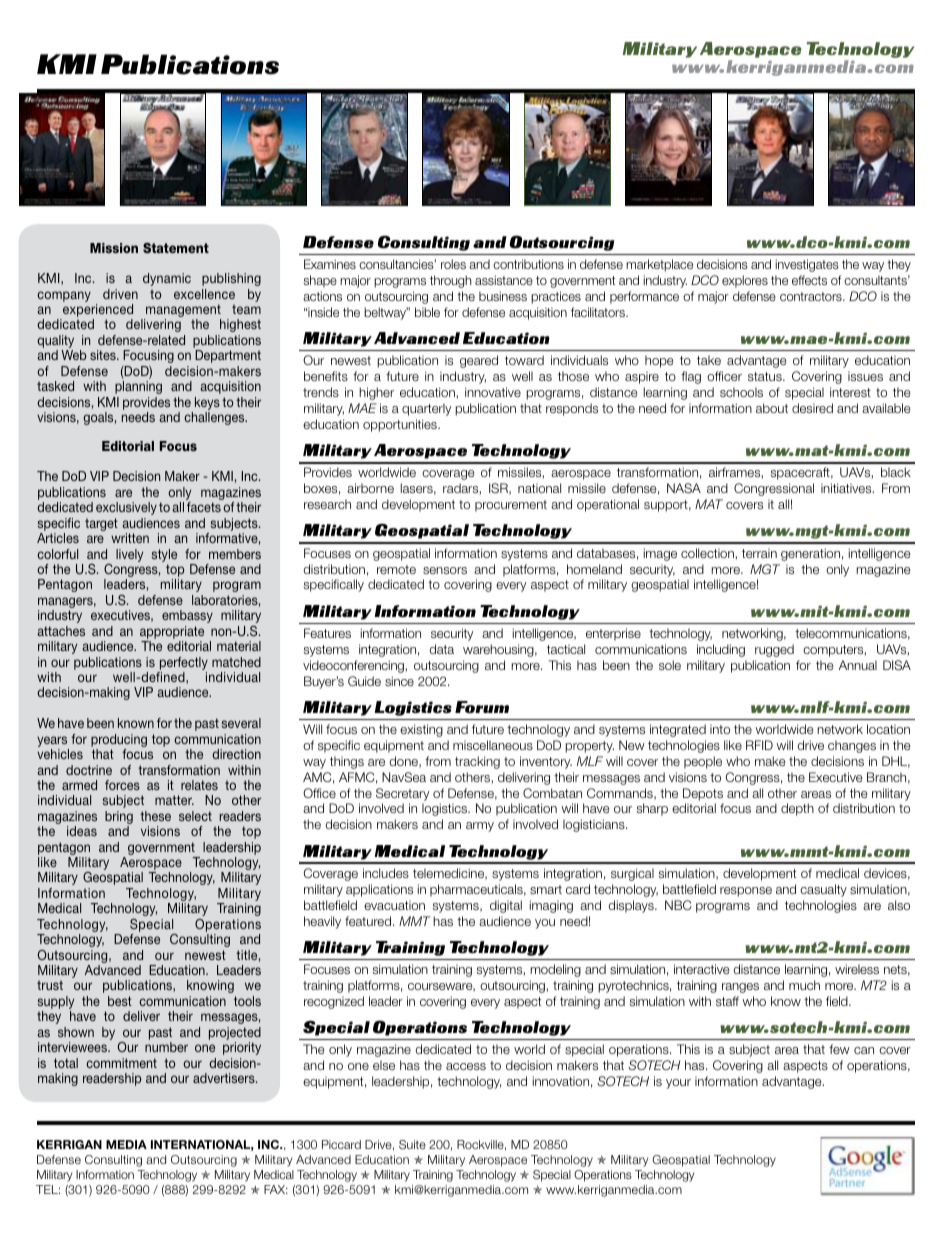 Image resolution: width=952 pixels, height=1233 pixels. I want to click on dynamic, so click(167, 279).
